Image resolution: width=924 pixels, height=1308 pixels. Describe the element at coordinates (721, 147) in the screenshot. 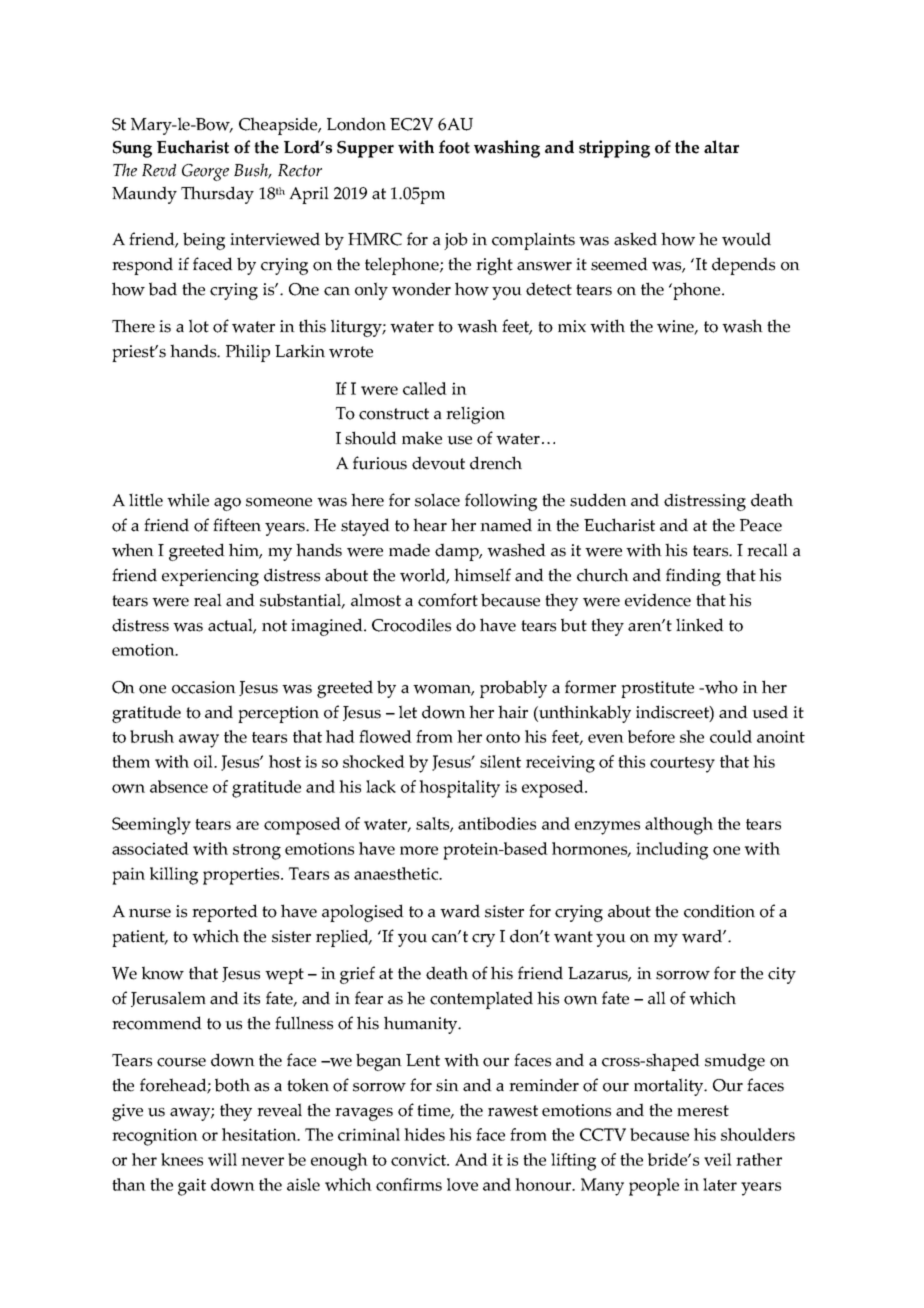

I see `altar` at that location.
